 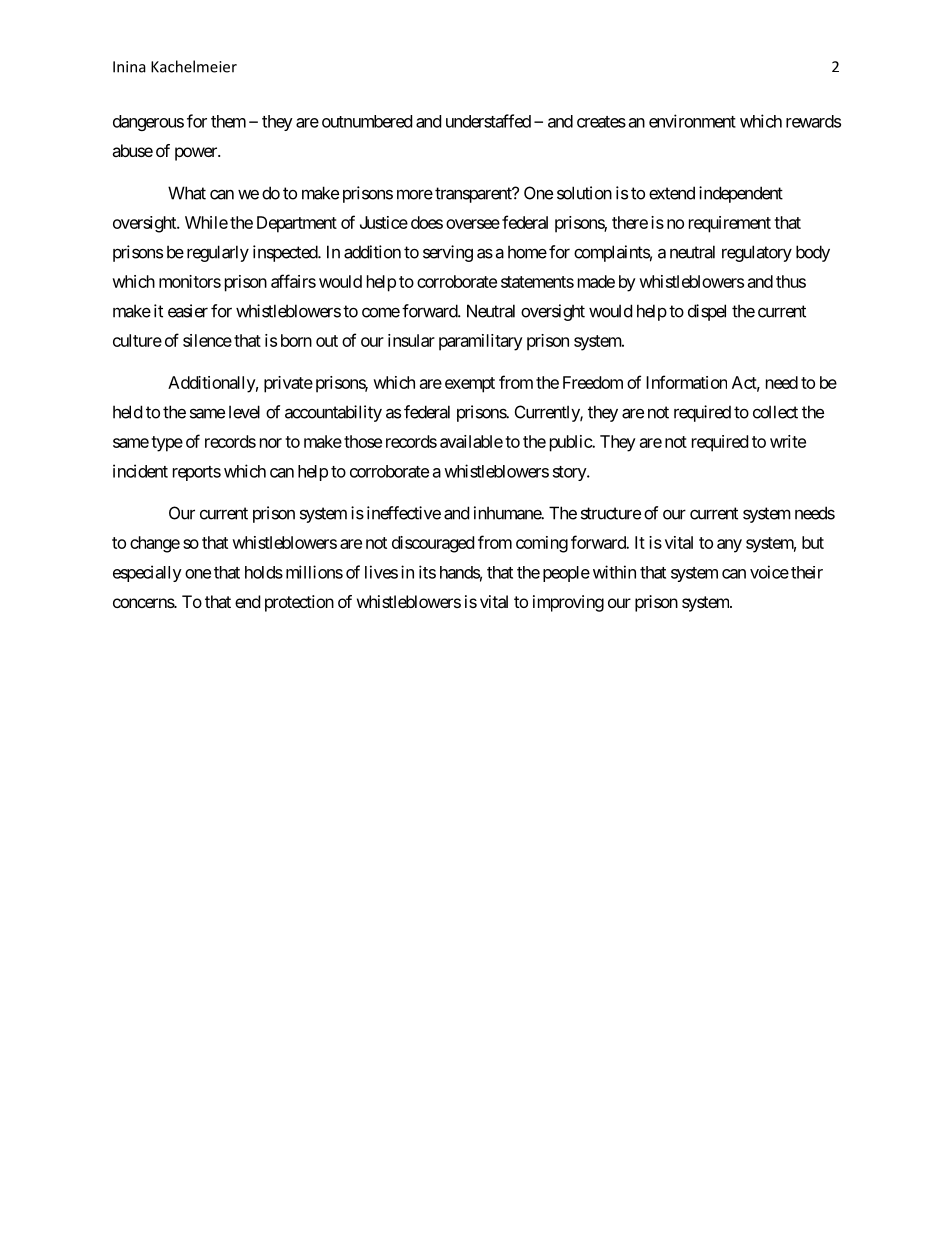 I want to click on write, so click(x=788, y=441).
